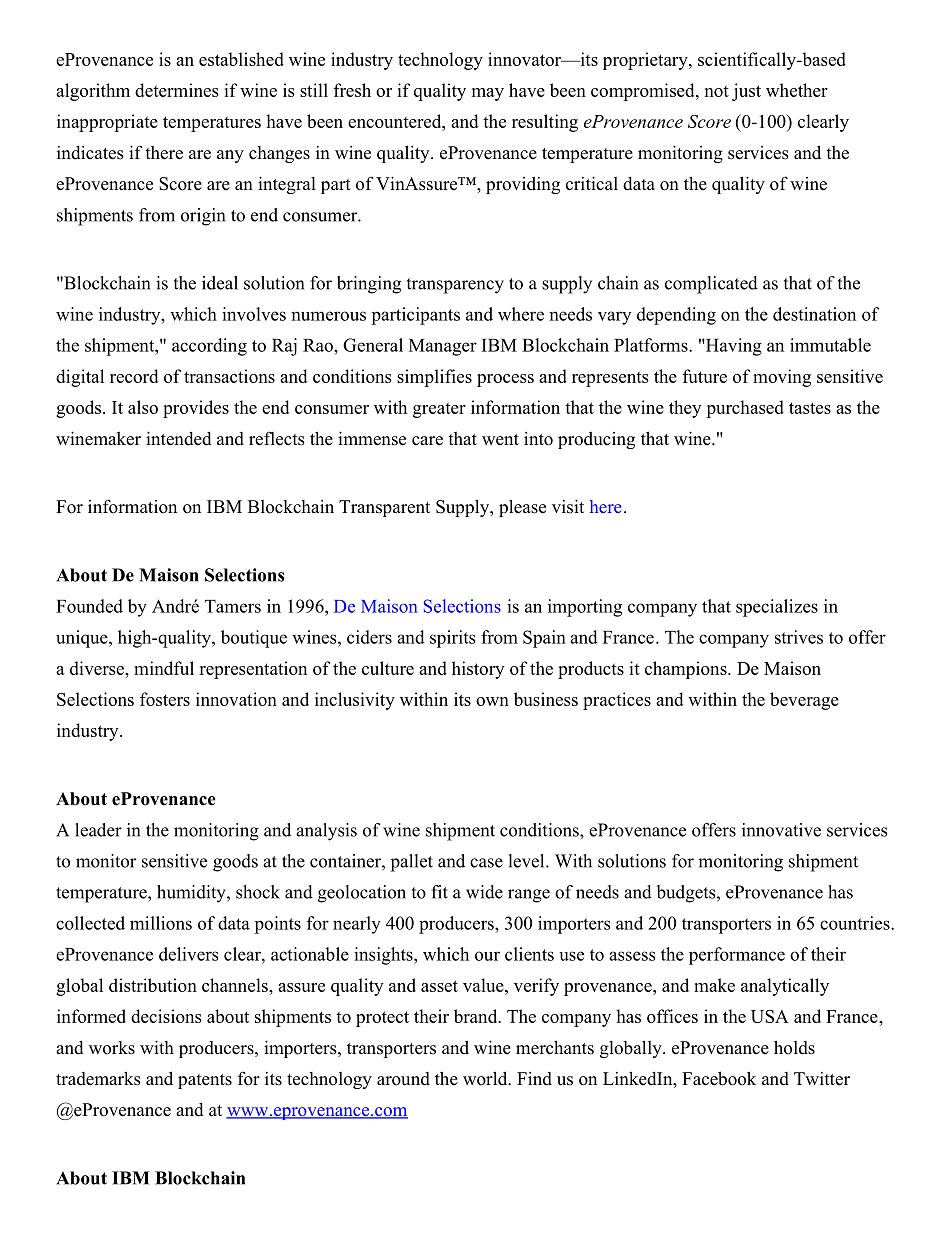 The width and height of the screenshot is (952, 1233). I want to click on provides, so click(196, 409).
